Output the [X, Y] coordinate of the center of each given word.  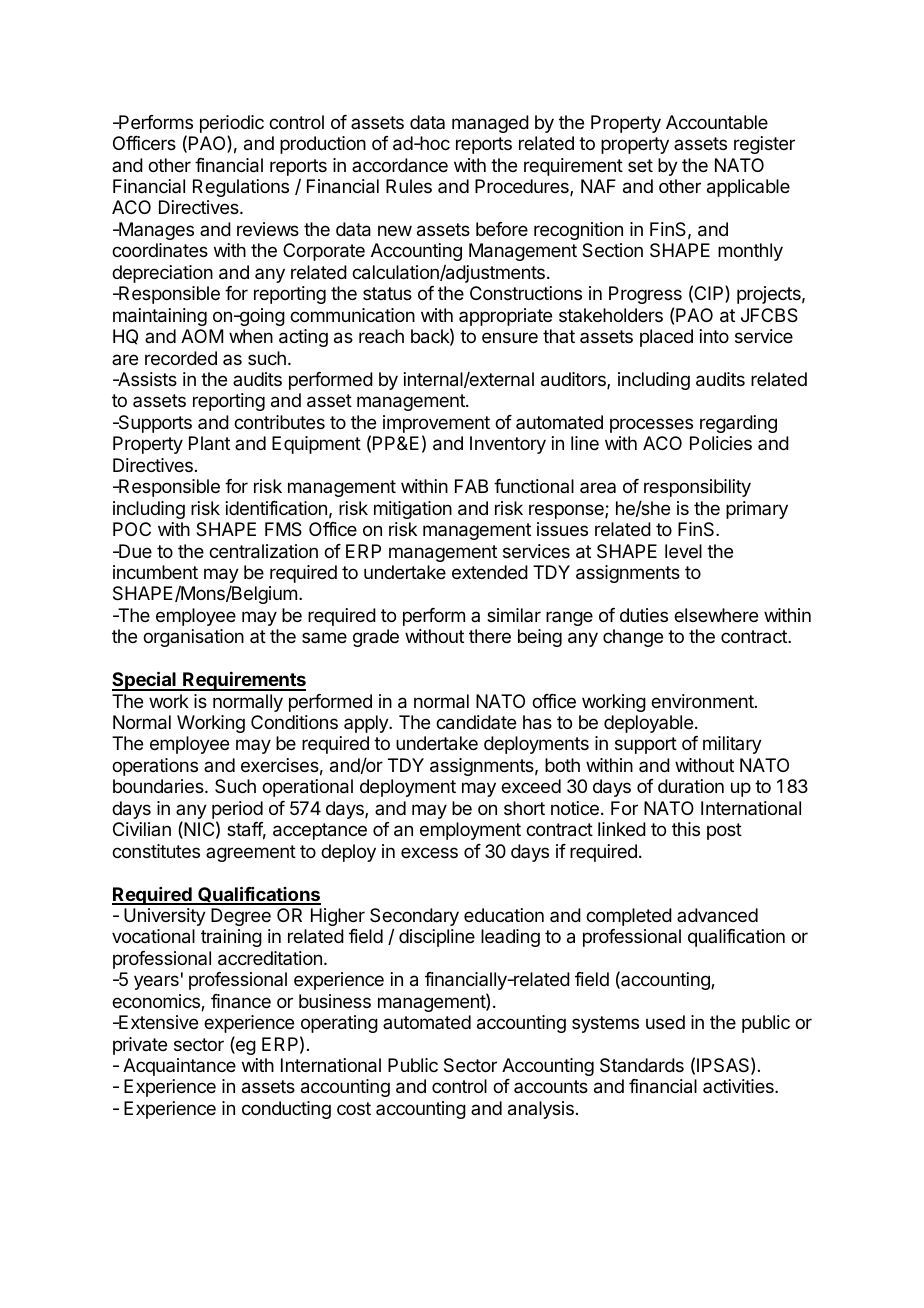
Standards [642, 1065]
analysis [541, 1110]
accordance [400, 165]
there [490, 636]
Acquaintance [179, 1067]
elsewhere [716, 615]
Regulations [241, 188]
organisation [193, 638]
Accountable [717, 122]
